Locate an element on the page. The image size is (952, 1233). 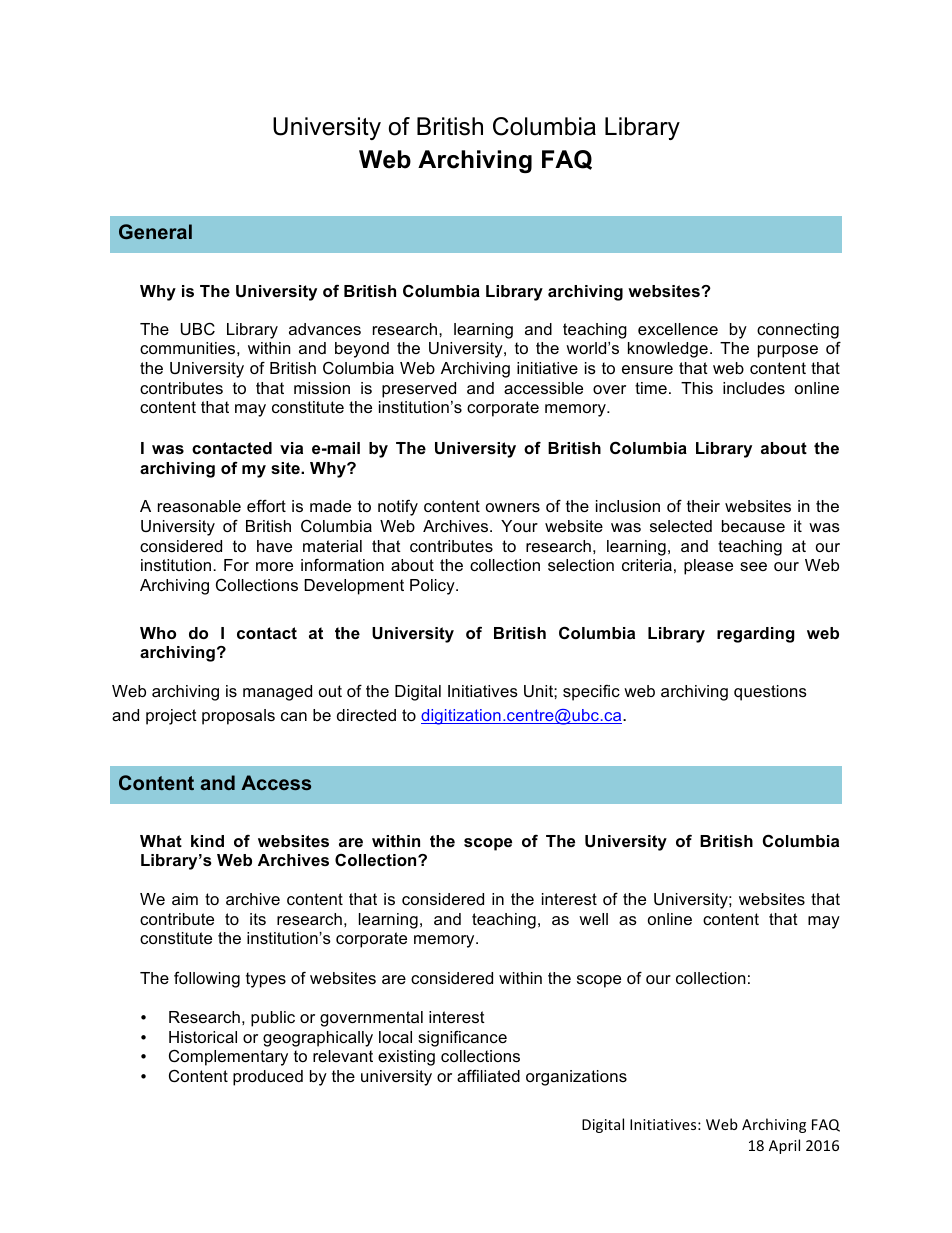
beyond is located at coordinates (362, 350).
